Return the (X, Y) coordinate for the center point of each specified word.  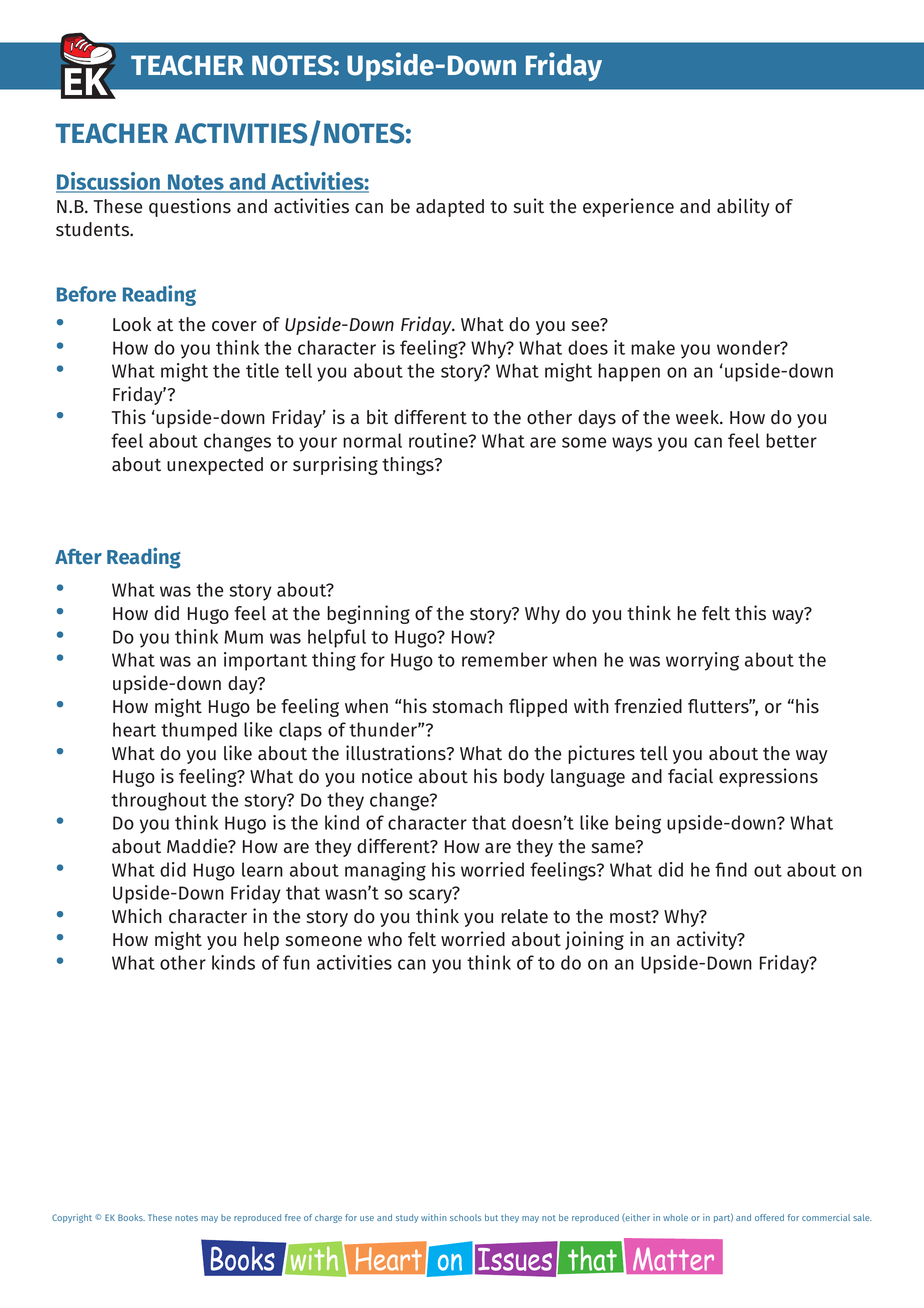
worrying (702, 661)
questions (190, 207)
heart (134, 729)
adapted (450, 208)
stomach (467, 706)
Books (131, 1217)
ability (743, 207)
